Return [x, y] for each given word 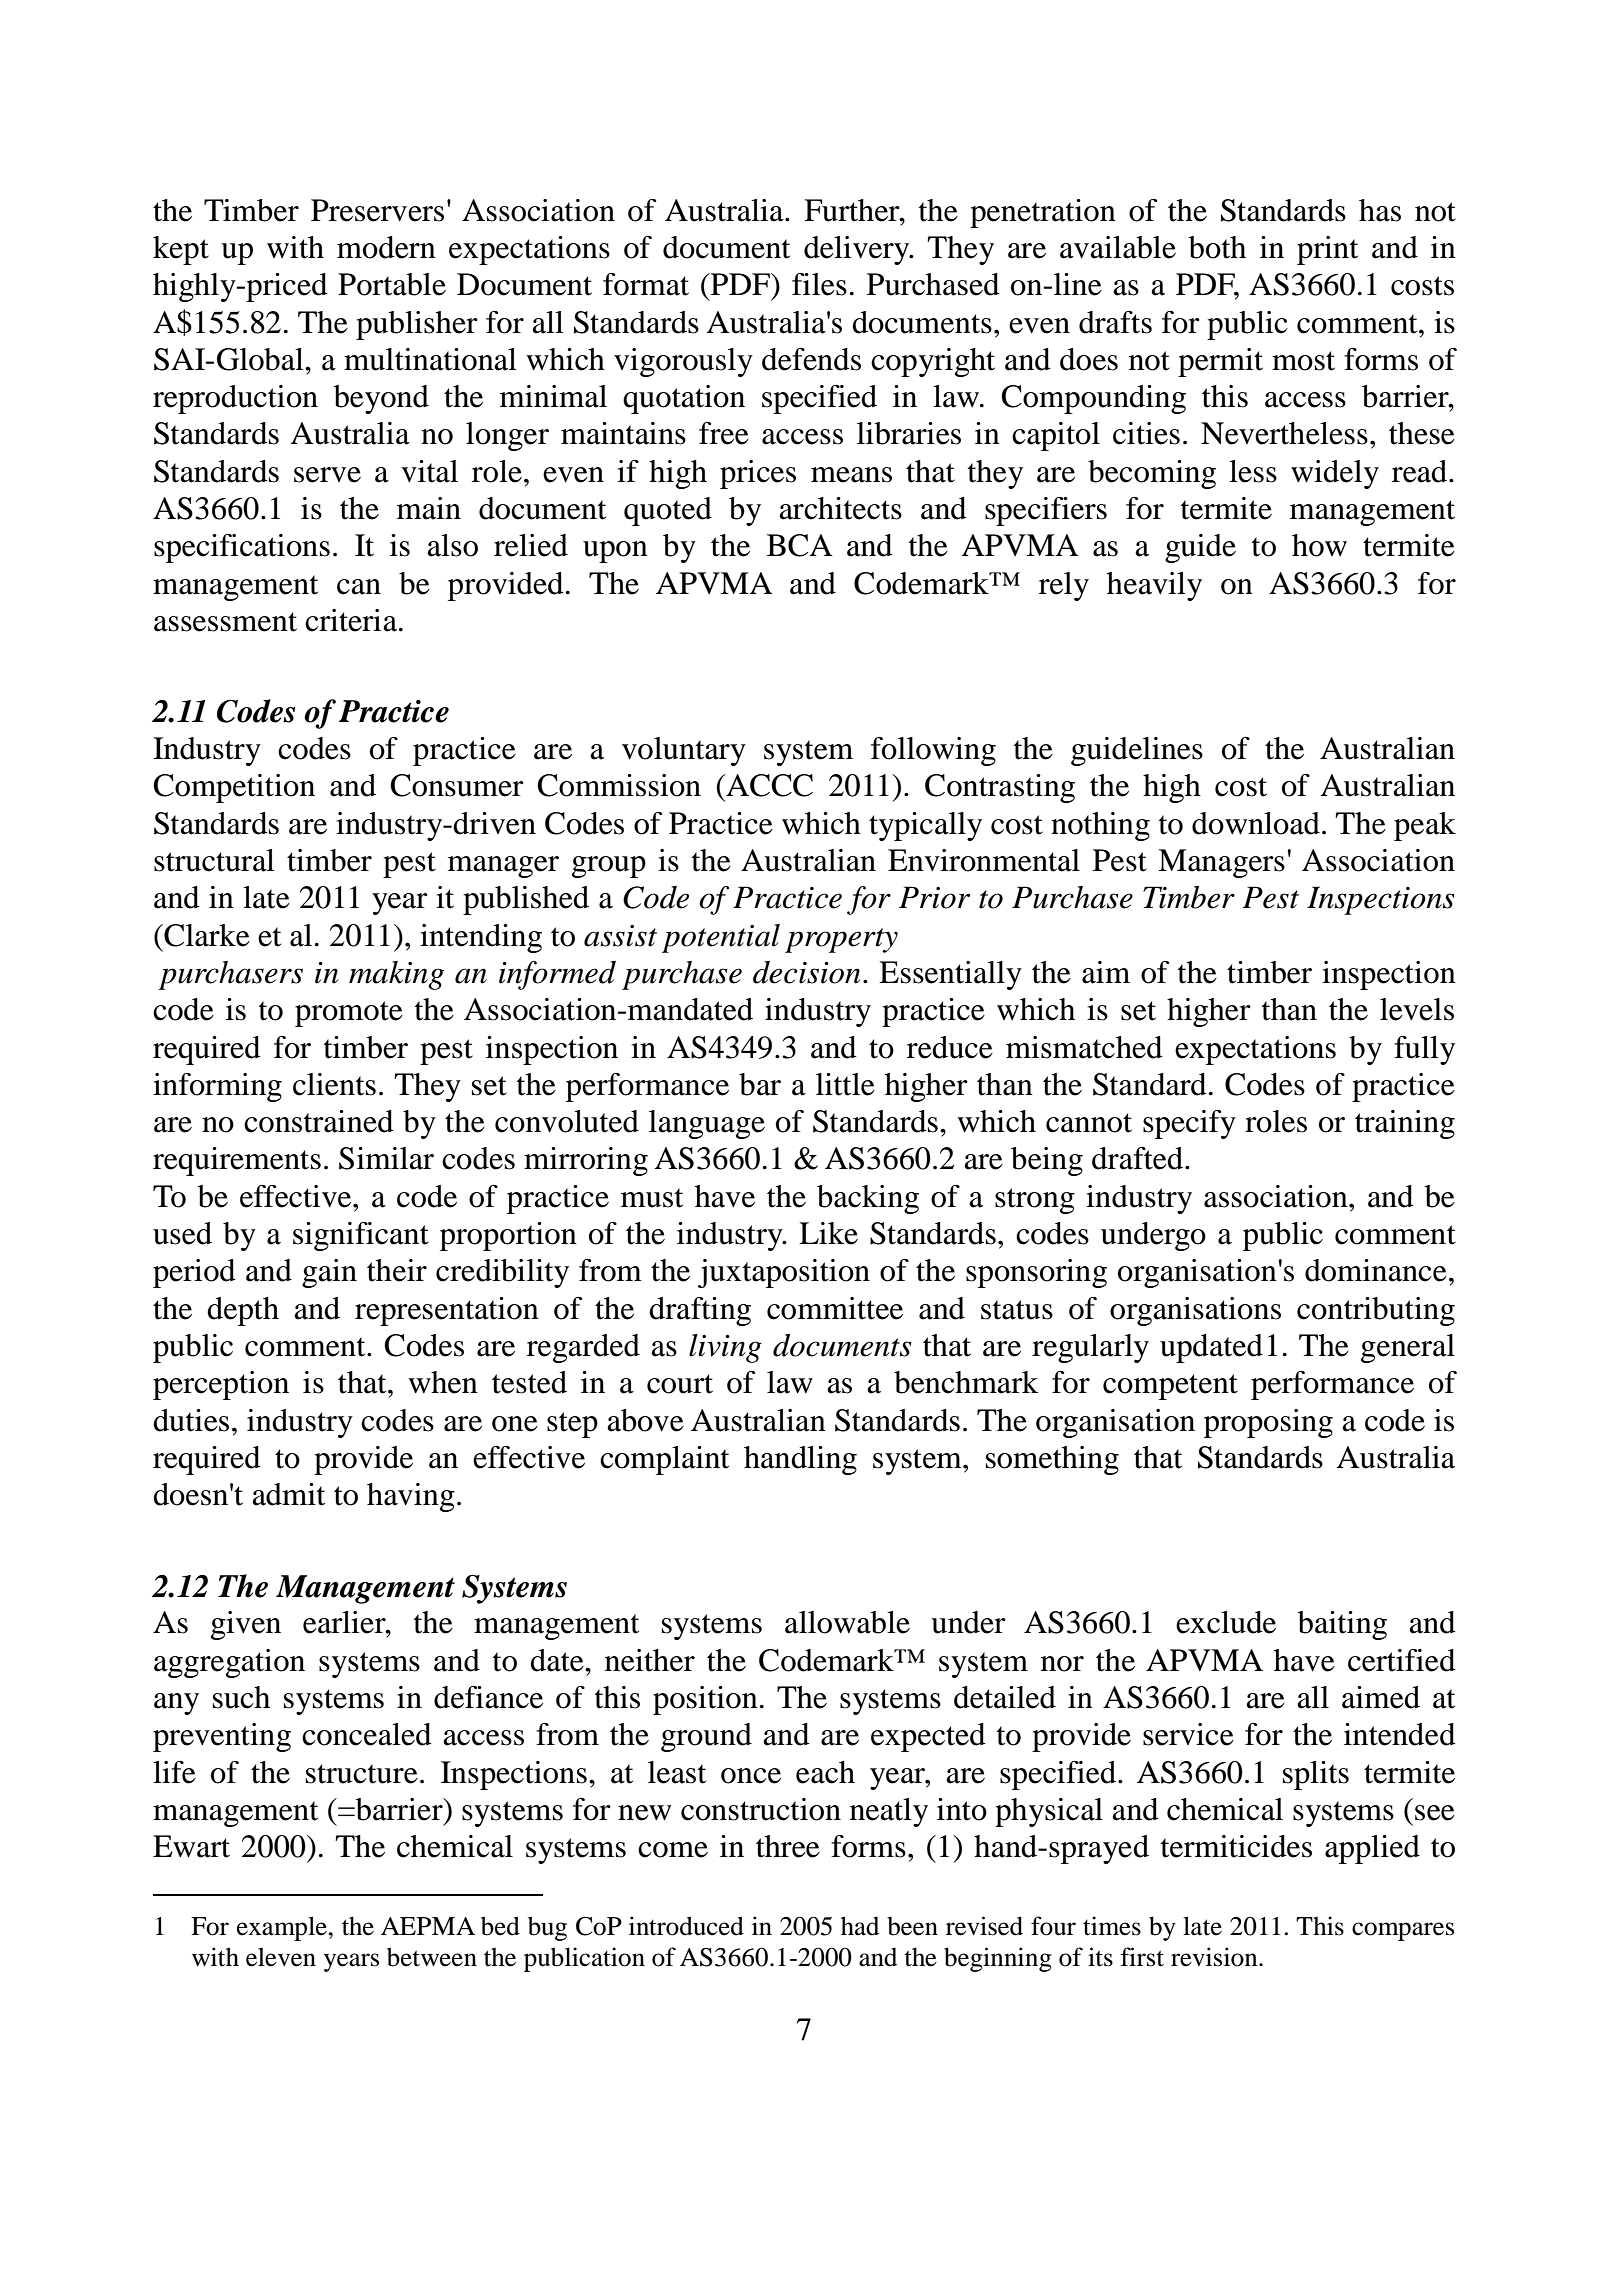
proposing [1268, 1423]
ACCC [768, 785]
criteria [352, 620]
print [1327, 250]
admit [288, 1494]
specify [1189, 1124]
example [283, 1928]
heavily [1154, 586]
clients [334, 1084]
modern [386, 247]
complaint [664, 1460]
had [860, 1926]
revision [1215, 1957]
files [819, 284]
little [845, 1084]
